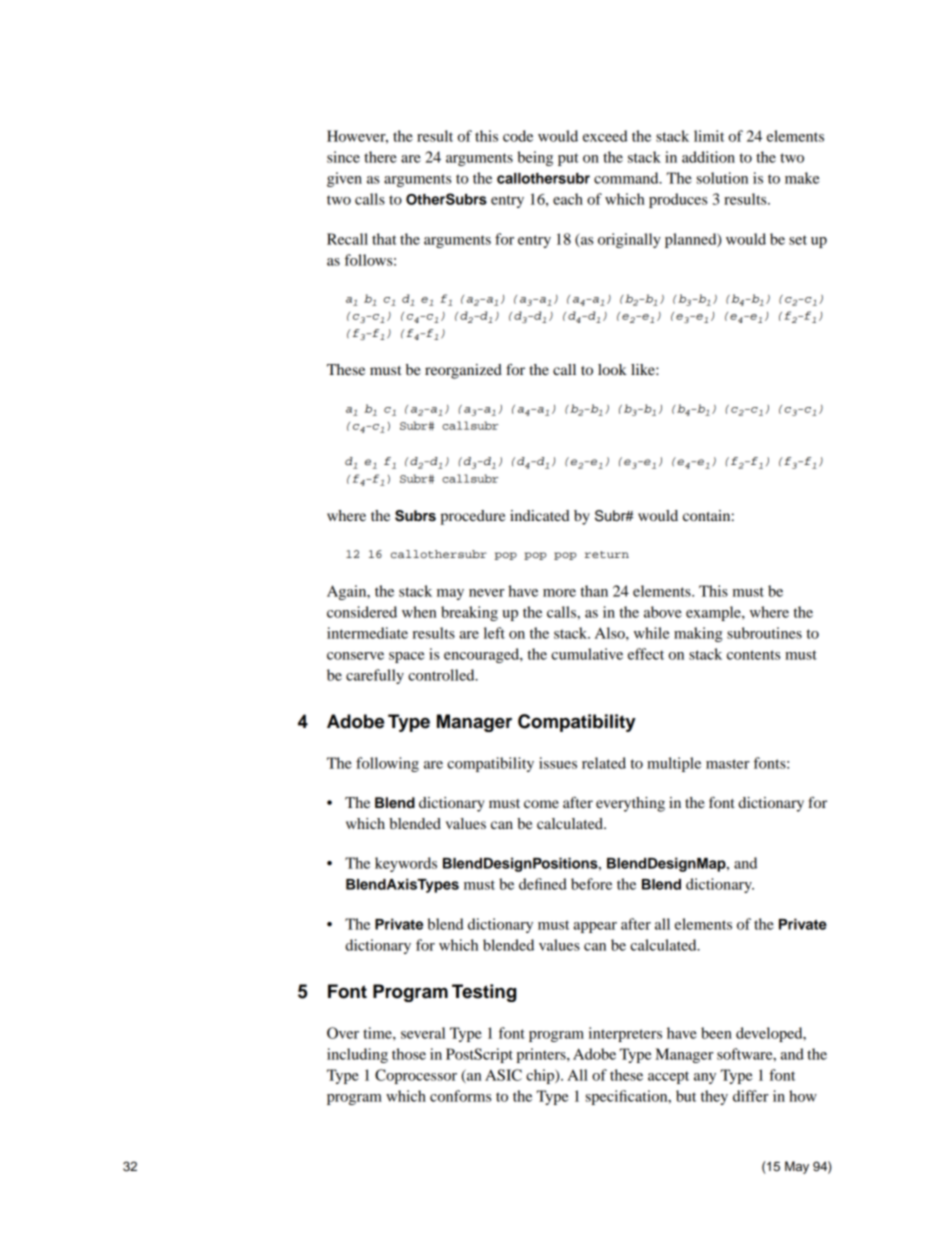 This document has height=1233, width=952. I want to click on more, so click(559, 593).
